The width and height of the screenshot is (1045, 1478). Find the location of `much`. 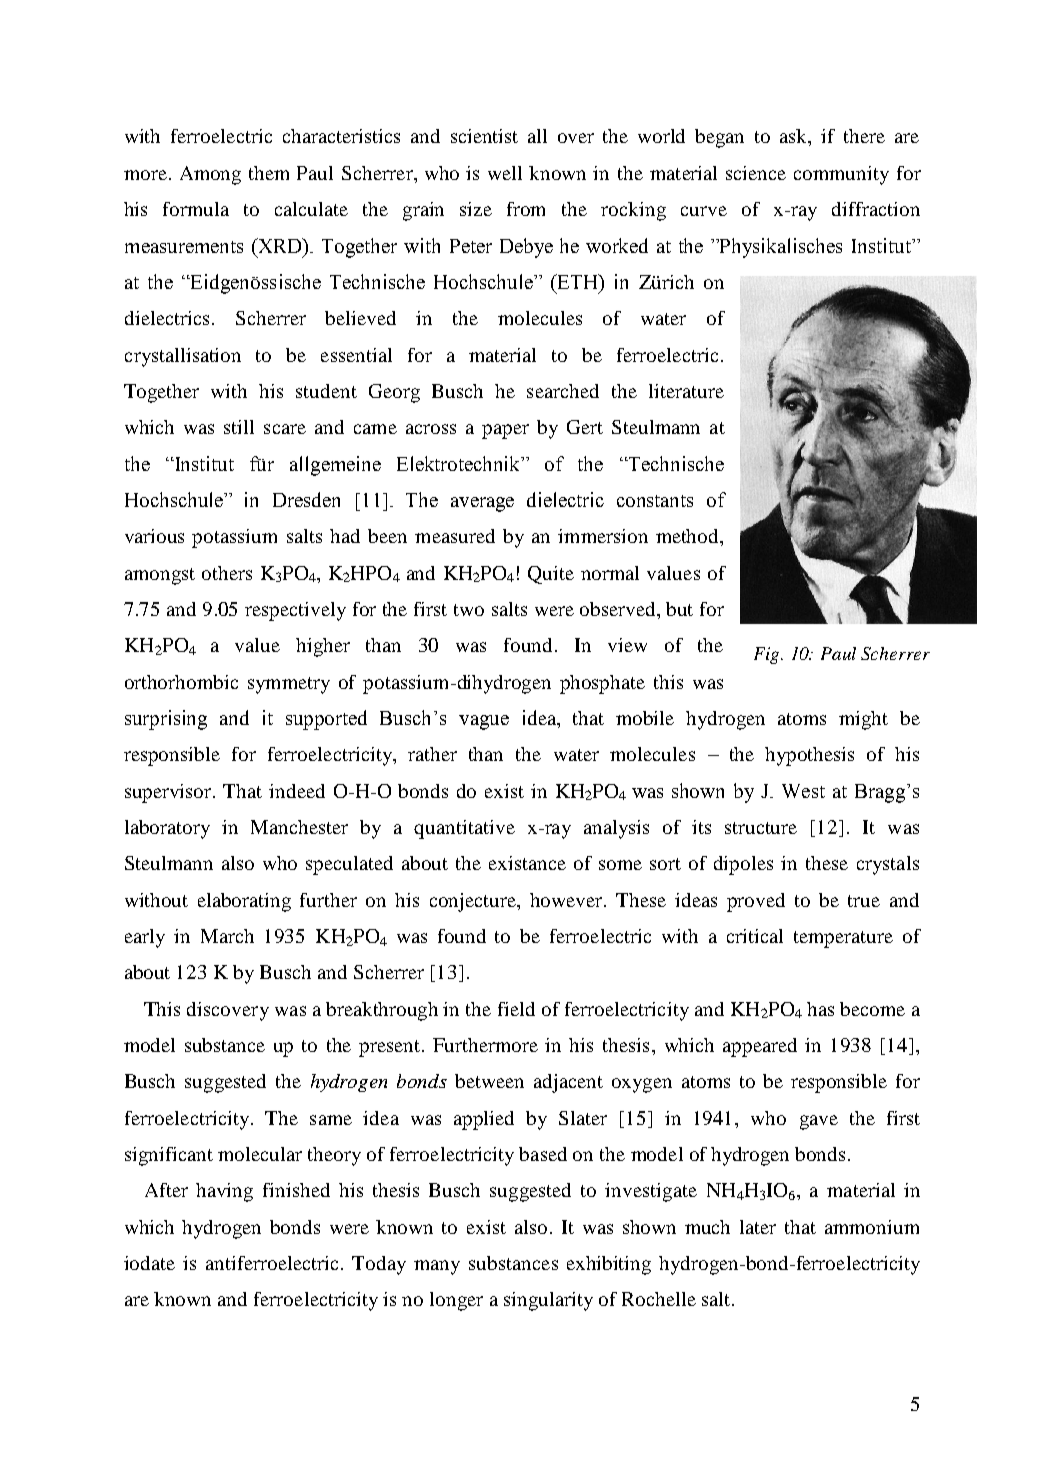

much is located at coordinates (707, 1227).
